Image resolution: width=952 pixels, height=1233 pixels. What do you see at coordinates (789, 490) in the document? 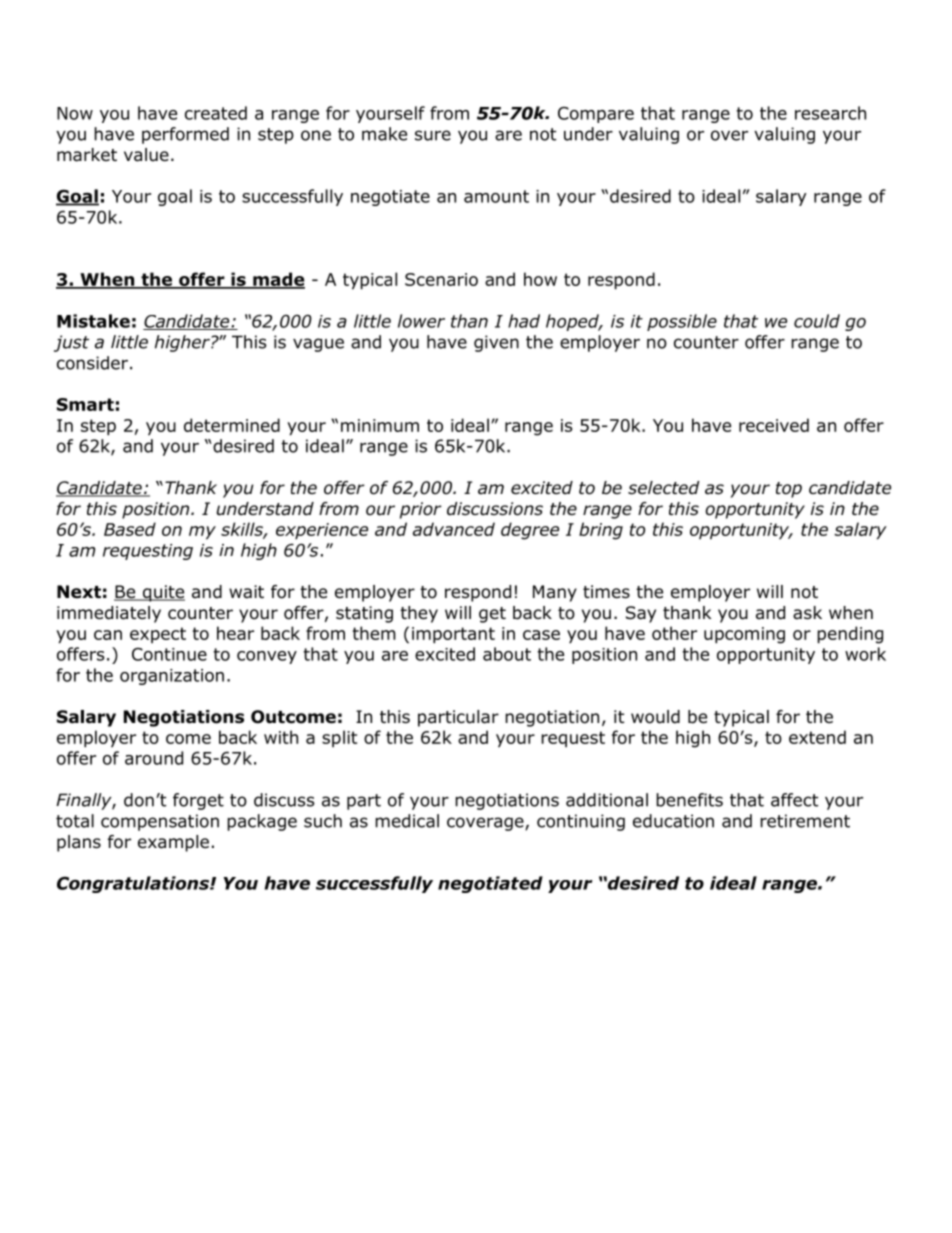
I see `top` at bounding box center [789, 490].
